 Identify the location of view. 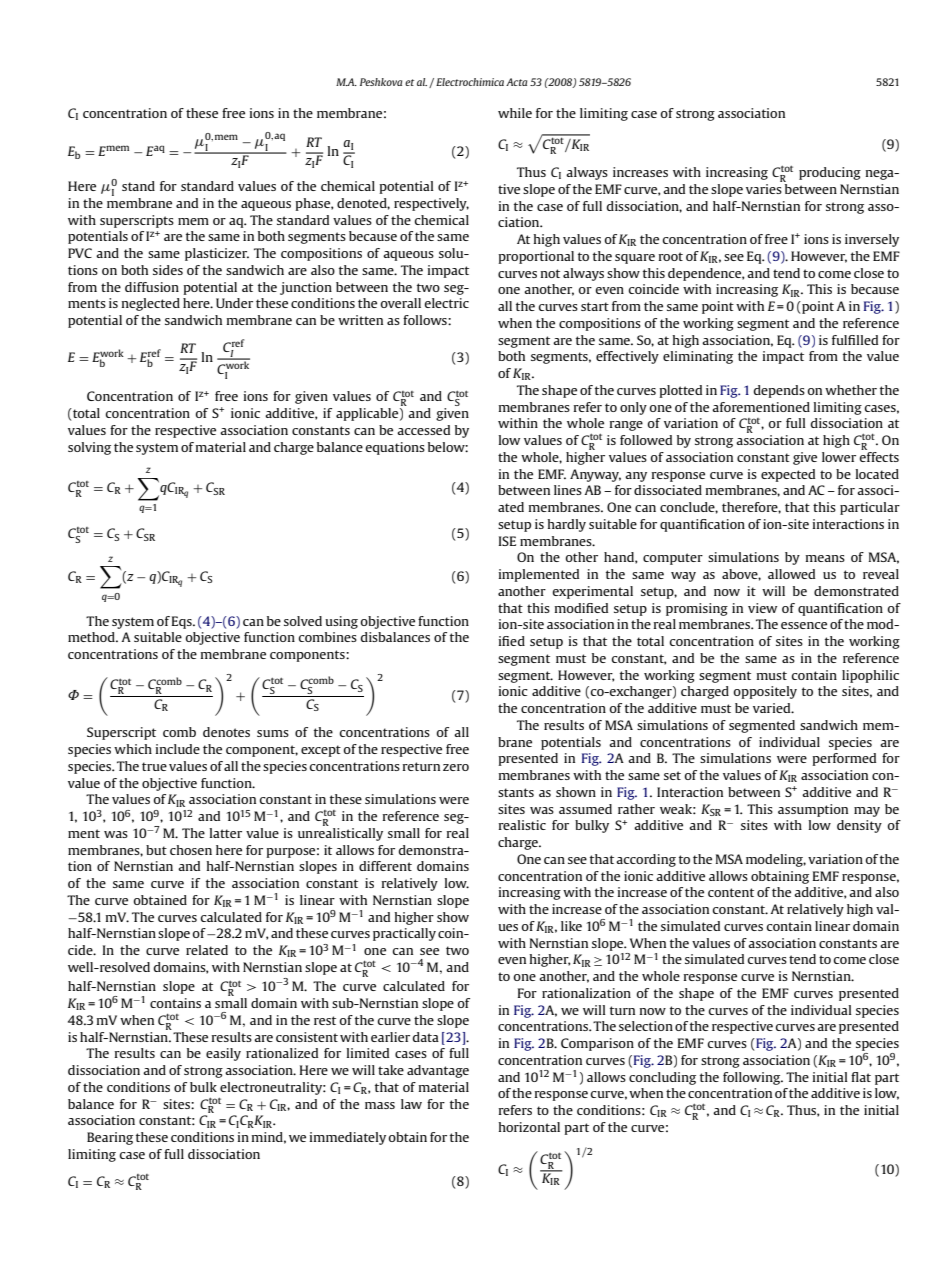
(762, 608).
